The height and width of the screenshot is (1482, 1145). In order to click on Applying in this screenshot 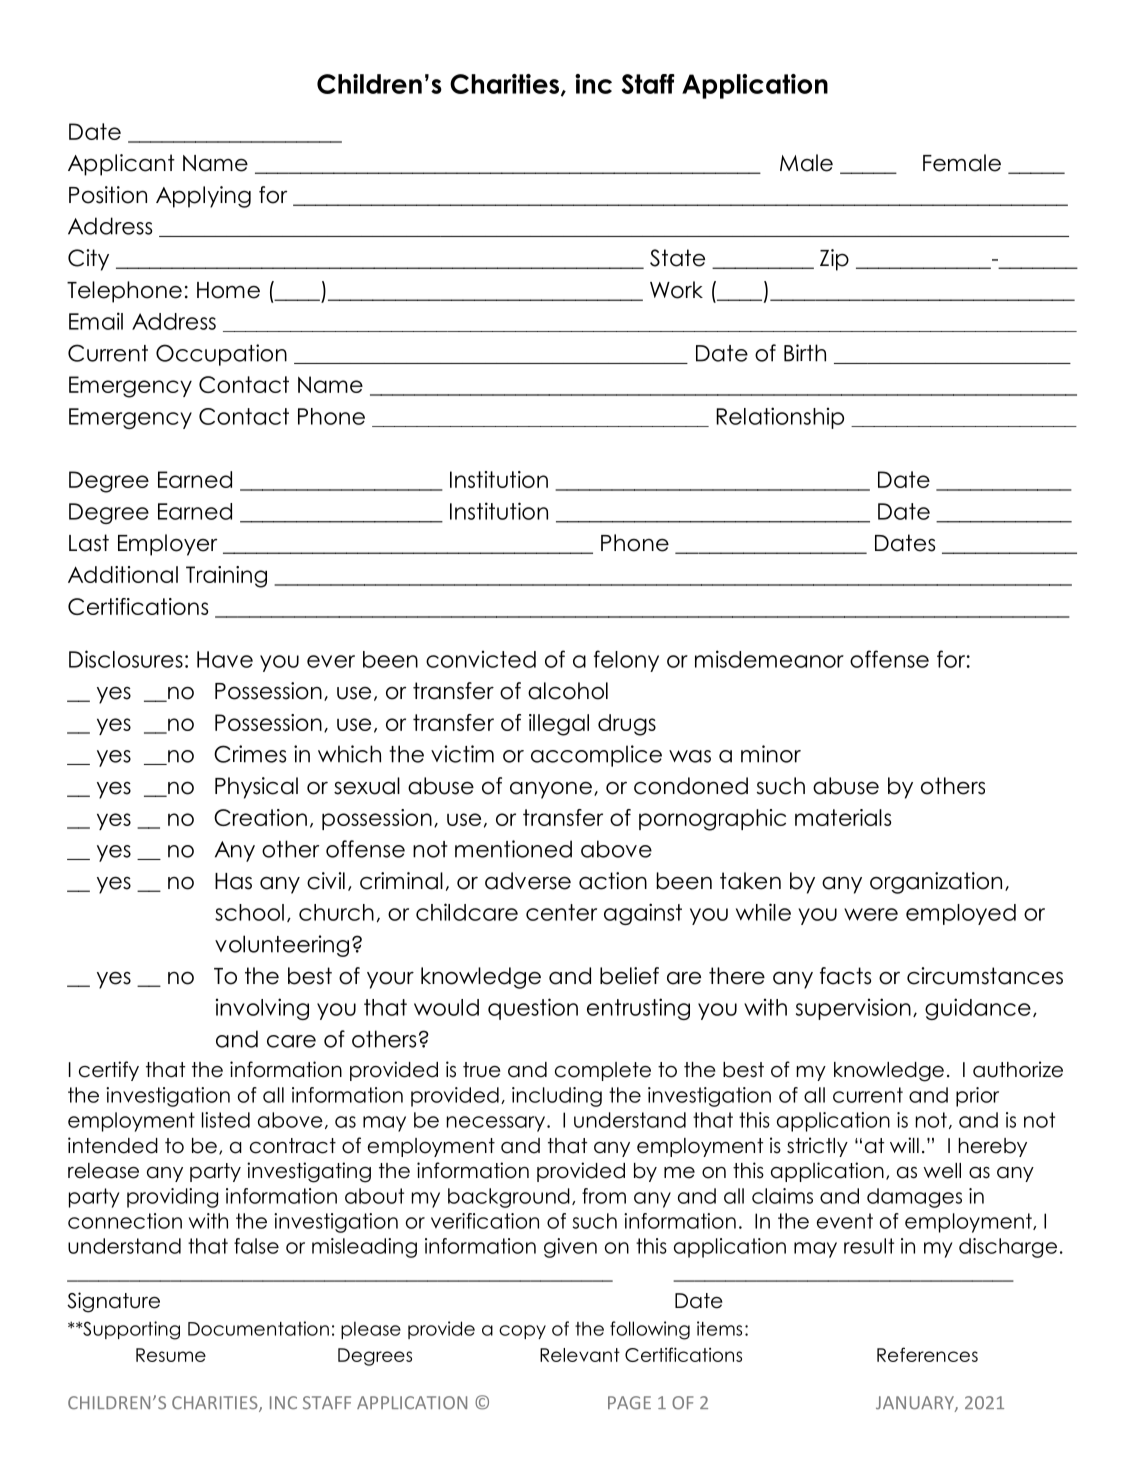, I will do `click(203, 197)`.
